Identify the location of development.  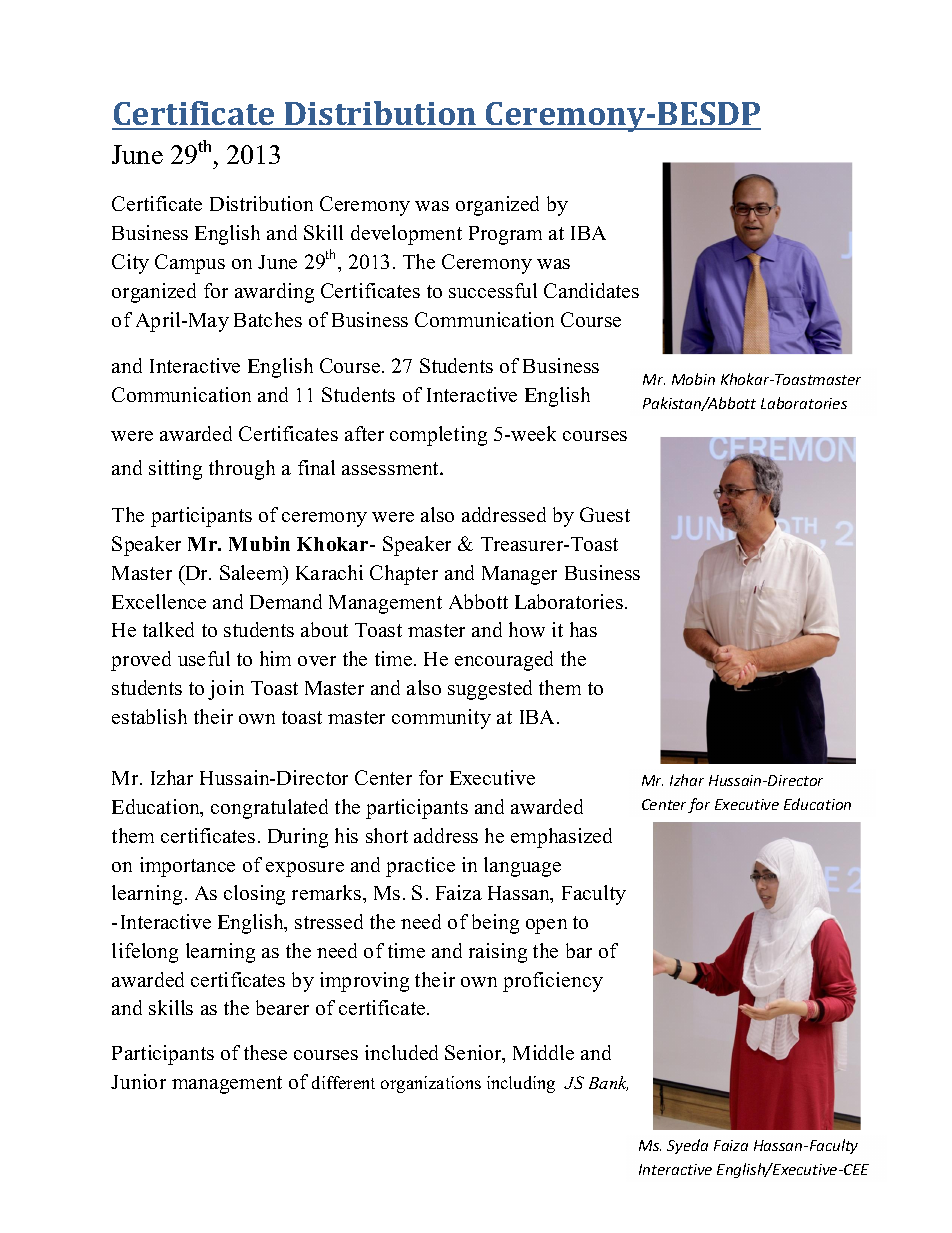
(406, 235).
